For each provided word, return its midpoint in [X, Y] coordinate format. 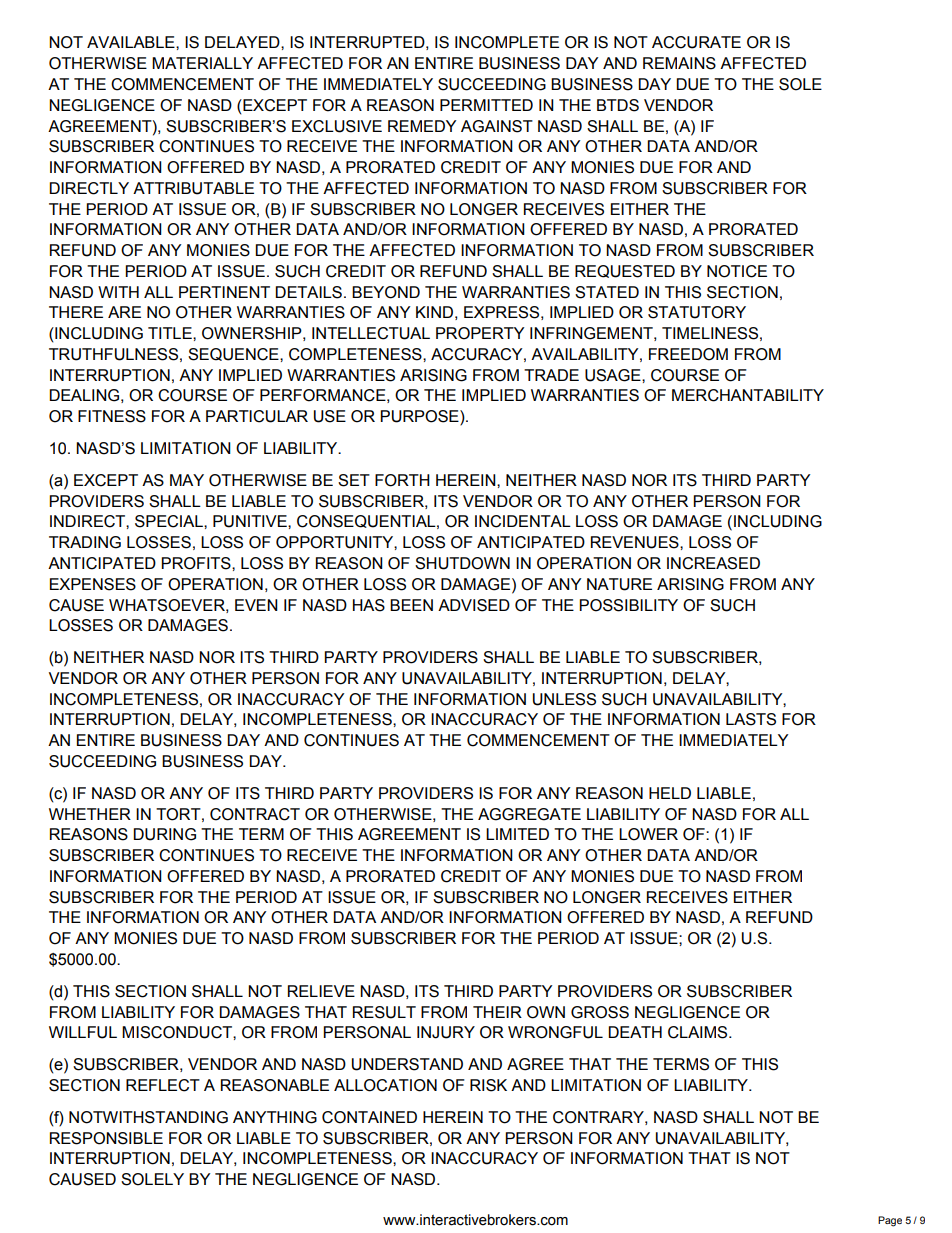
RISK [488, 1085]
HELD [670, 793]
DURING [164, 834]
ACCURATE [696, 42]
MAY [187, 480]
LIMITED [517, 834]
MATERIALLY [202, 63]
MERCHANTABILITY [748, 395]
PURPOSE [420, 417]
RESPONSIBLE [106, 1138]
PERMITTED [486, 105]
